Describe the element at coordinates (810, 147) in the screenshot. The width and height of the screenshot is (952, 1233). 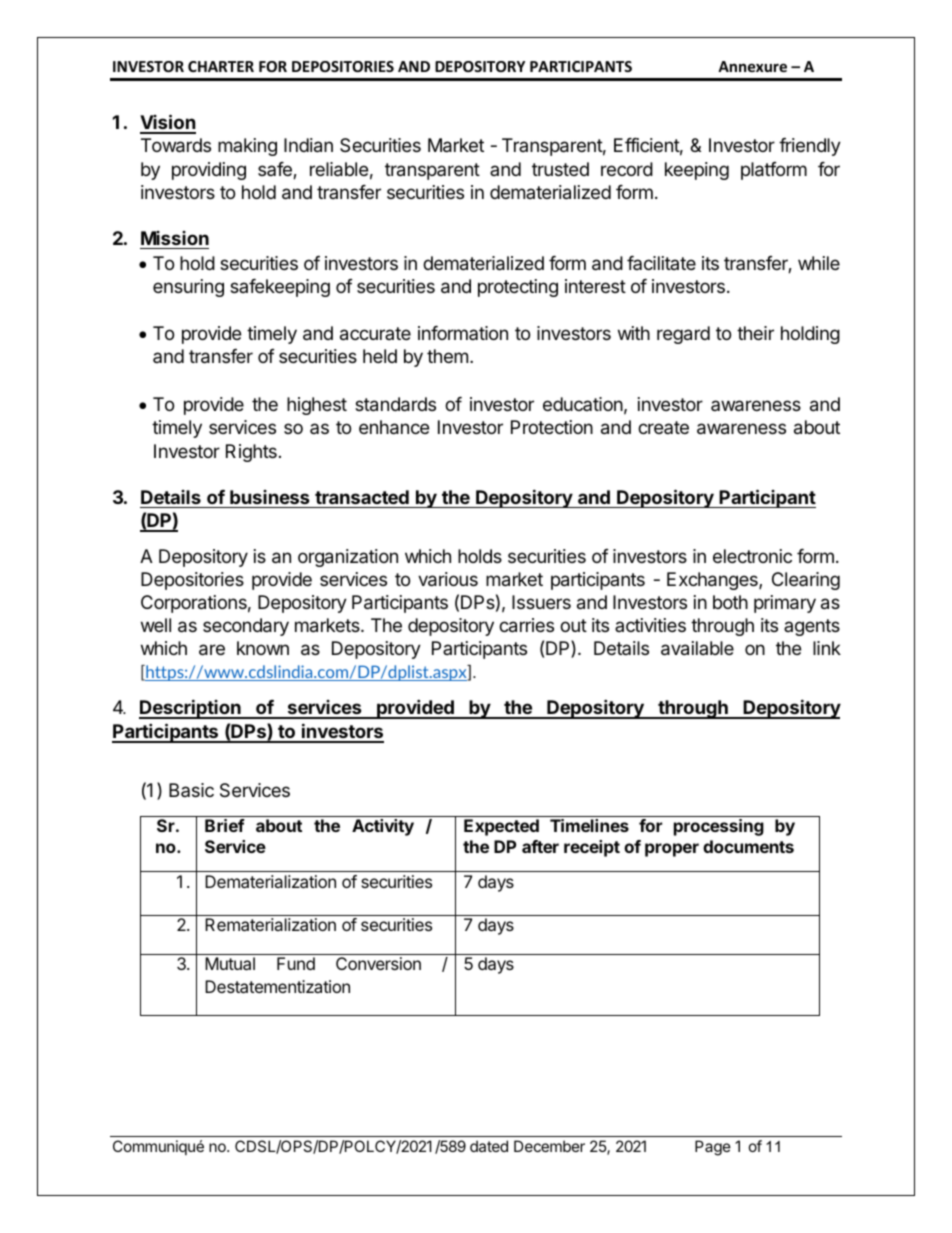
I see `friendly` at that location.
